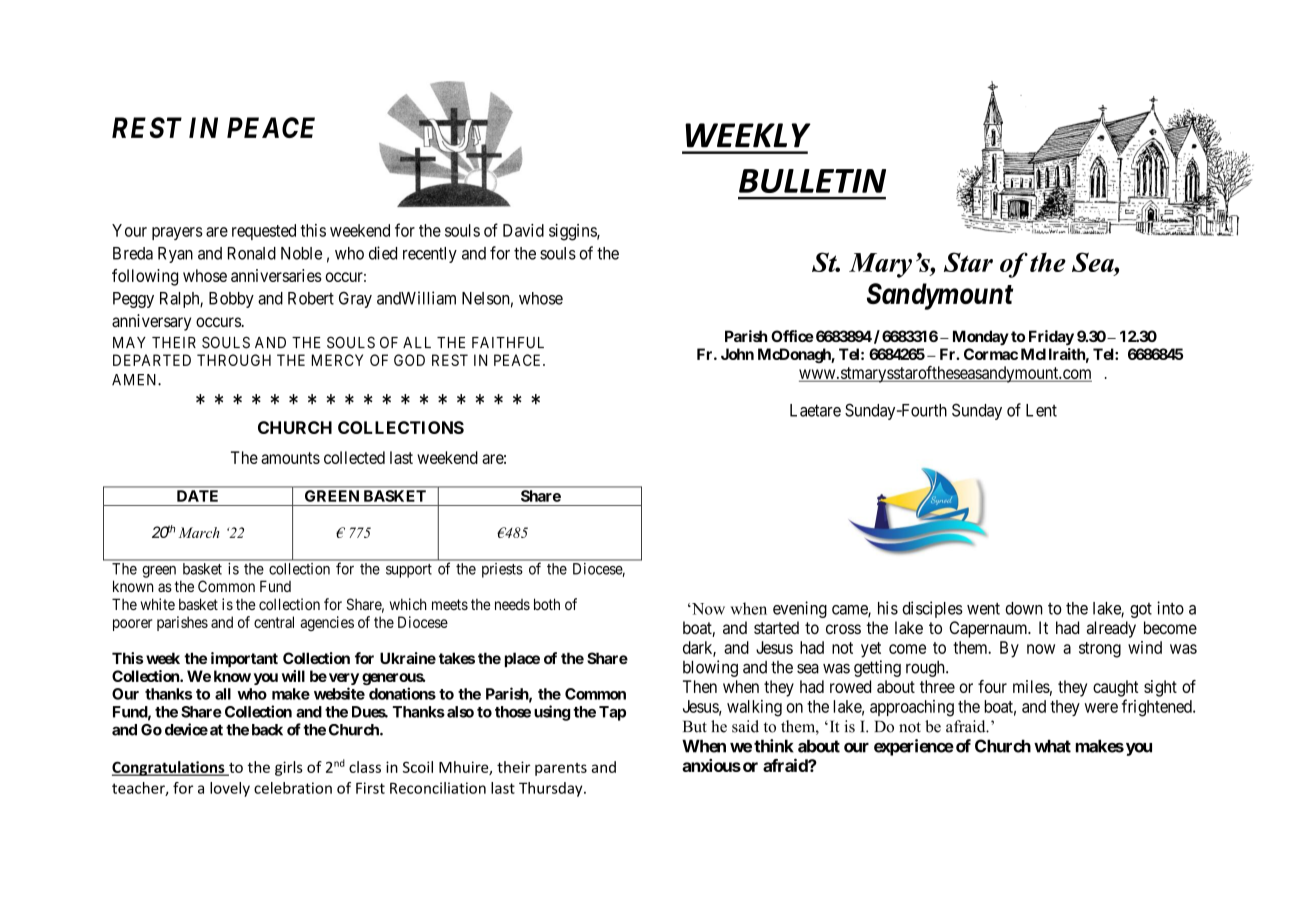 The image size is (1308, 924). What do you see at coordinates (812, 181) in the screenshot?
I see `BULLETIN` at bounding box center [812, 181].
